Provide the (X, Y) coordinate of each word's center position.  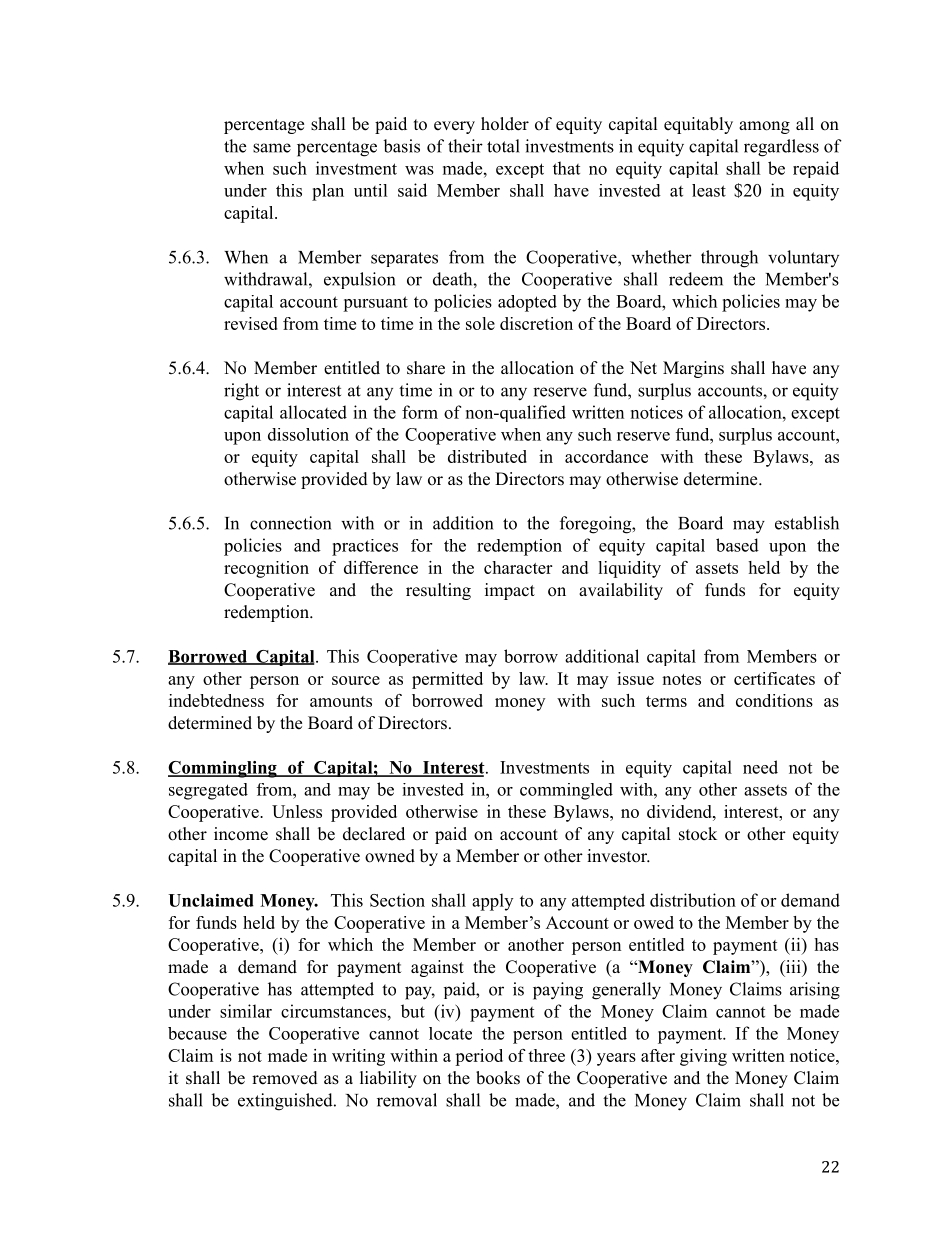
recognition (266, 569)
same (272, 148)
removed (285, 1078)
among (764, 127)
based (737, 545)
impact (510, 591)
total (503, 146)
